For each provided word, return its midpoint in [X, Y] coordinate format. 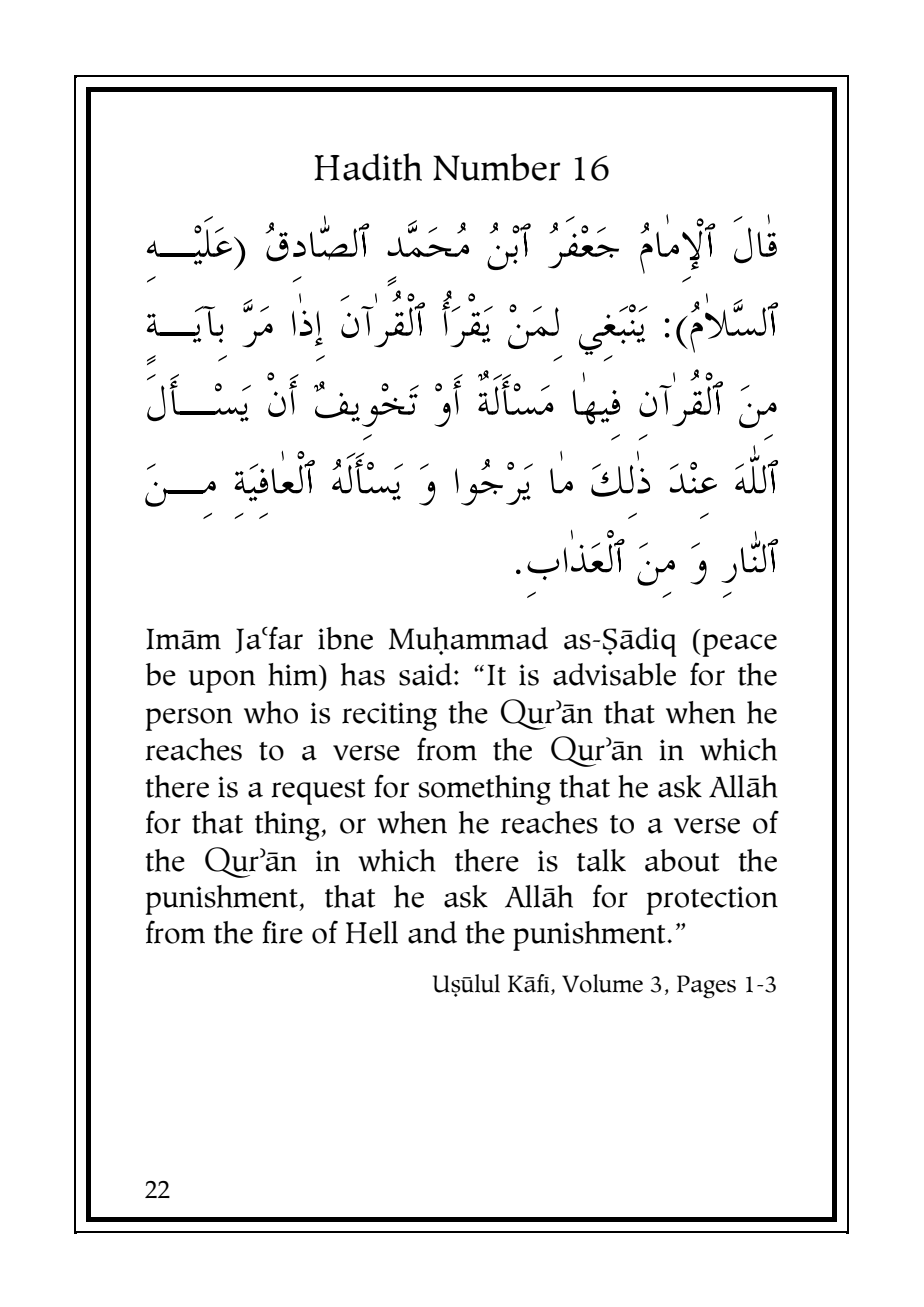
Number [496, 167]
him [294, 674]
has [363, 674]
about [682, 860]
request [318, 792]
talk [601, 860]
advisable [614, 674]
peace [738, 645]
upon [222, 681]
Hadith [368, 167]
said [427, 674]
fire [282, 932]
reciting [389, 716]
